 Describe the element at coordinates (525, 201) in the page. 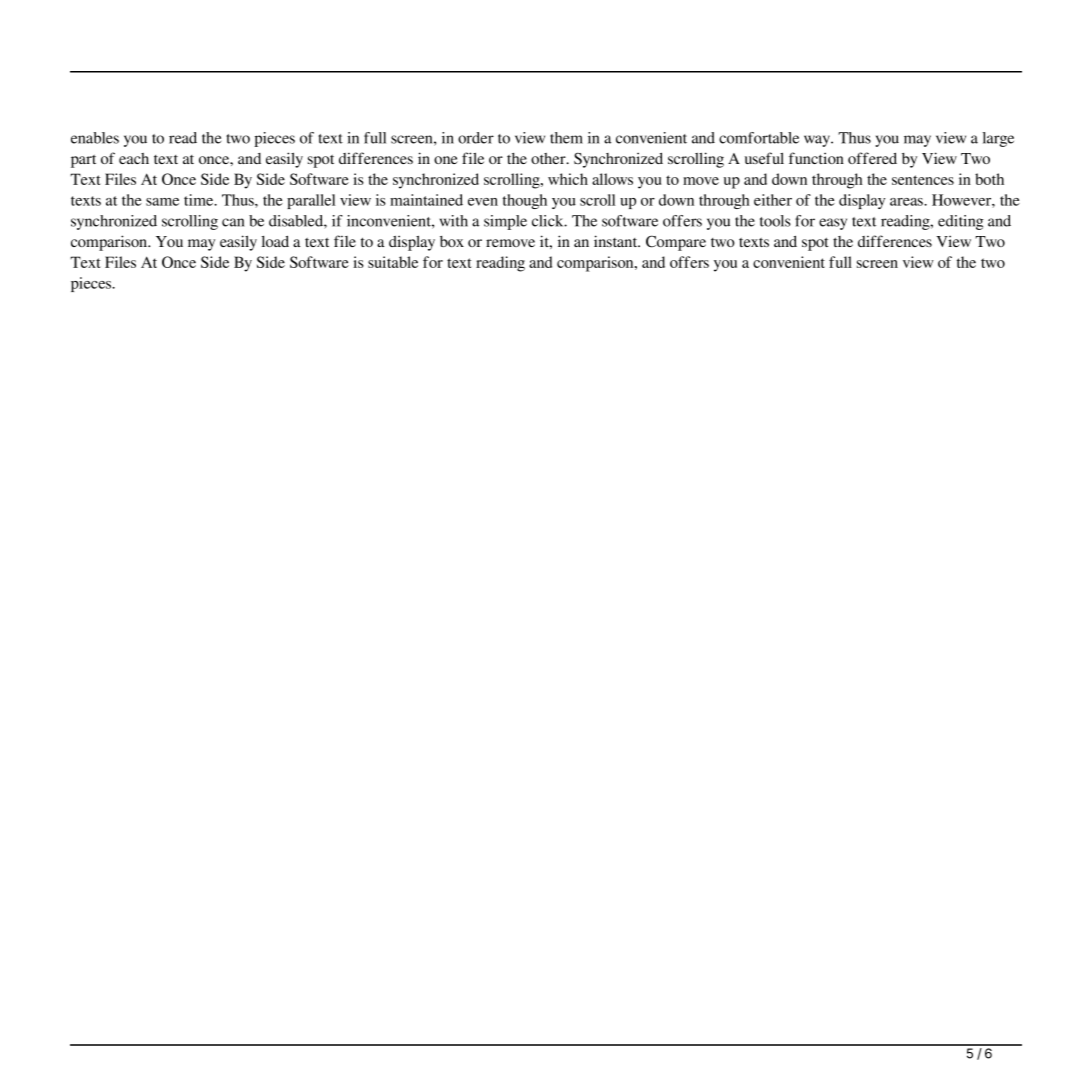

I see `though` at that location.
